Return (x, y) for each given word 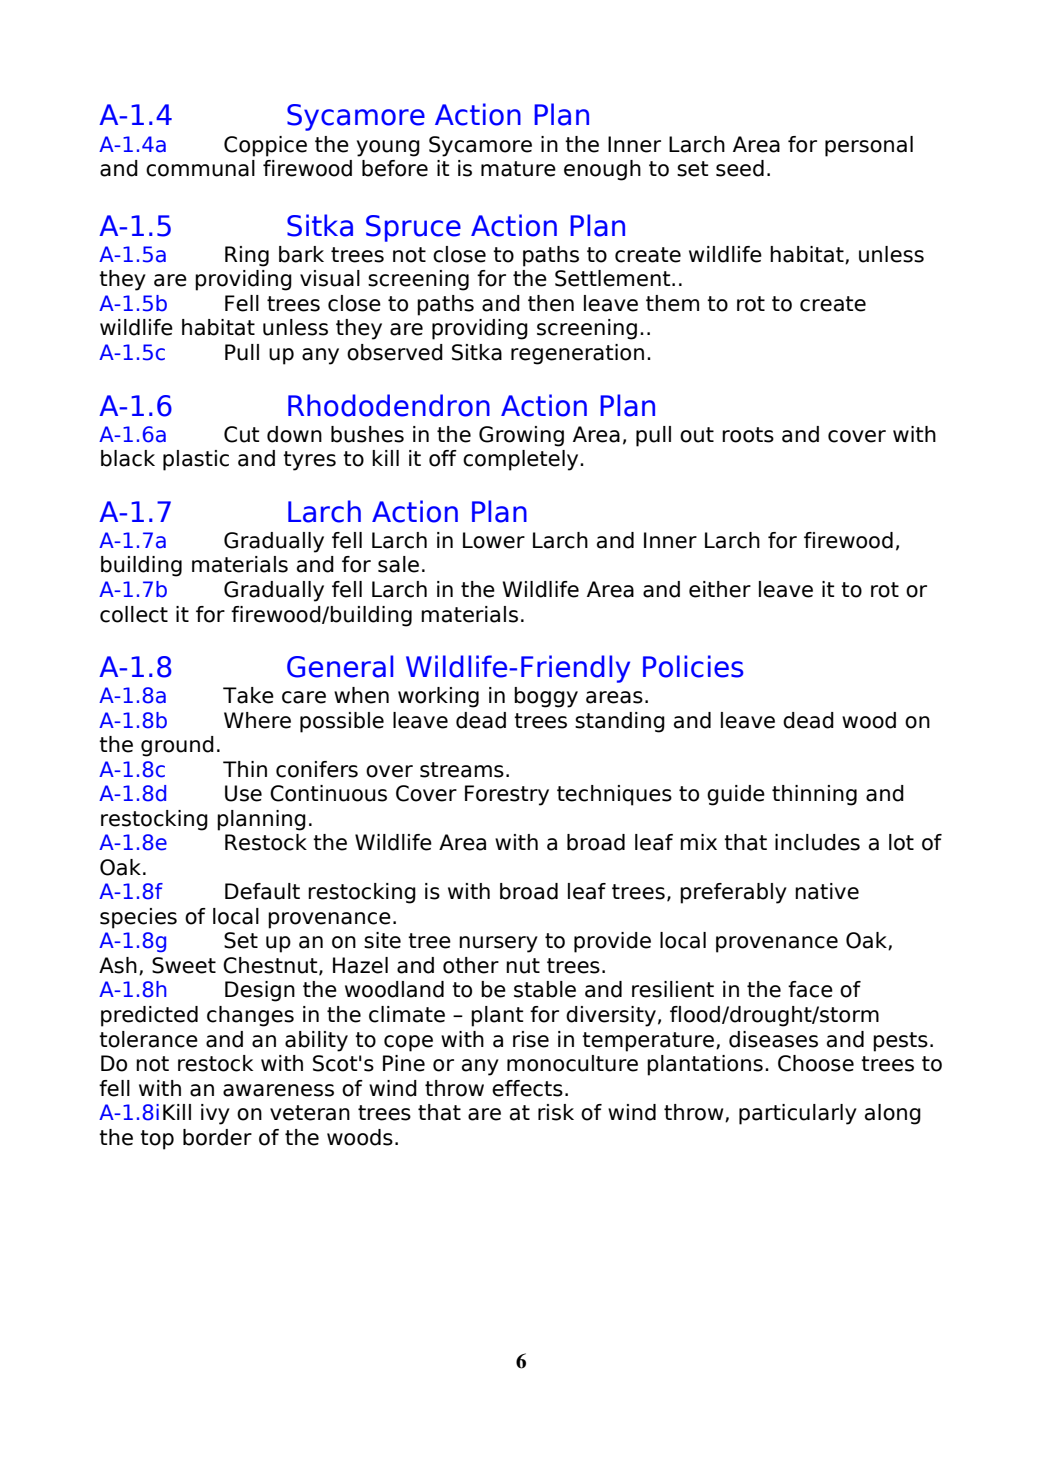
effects (527, 1088)
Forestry (507, 795)
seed (740, 168)
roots (748, 435)
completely (522, 460)
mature (518, 169)
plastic (196, 460)
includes (817, 842)
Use (243, 793)
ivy (215, 1114)
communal (200, 168)
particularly (798, 1114)
